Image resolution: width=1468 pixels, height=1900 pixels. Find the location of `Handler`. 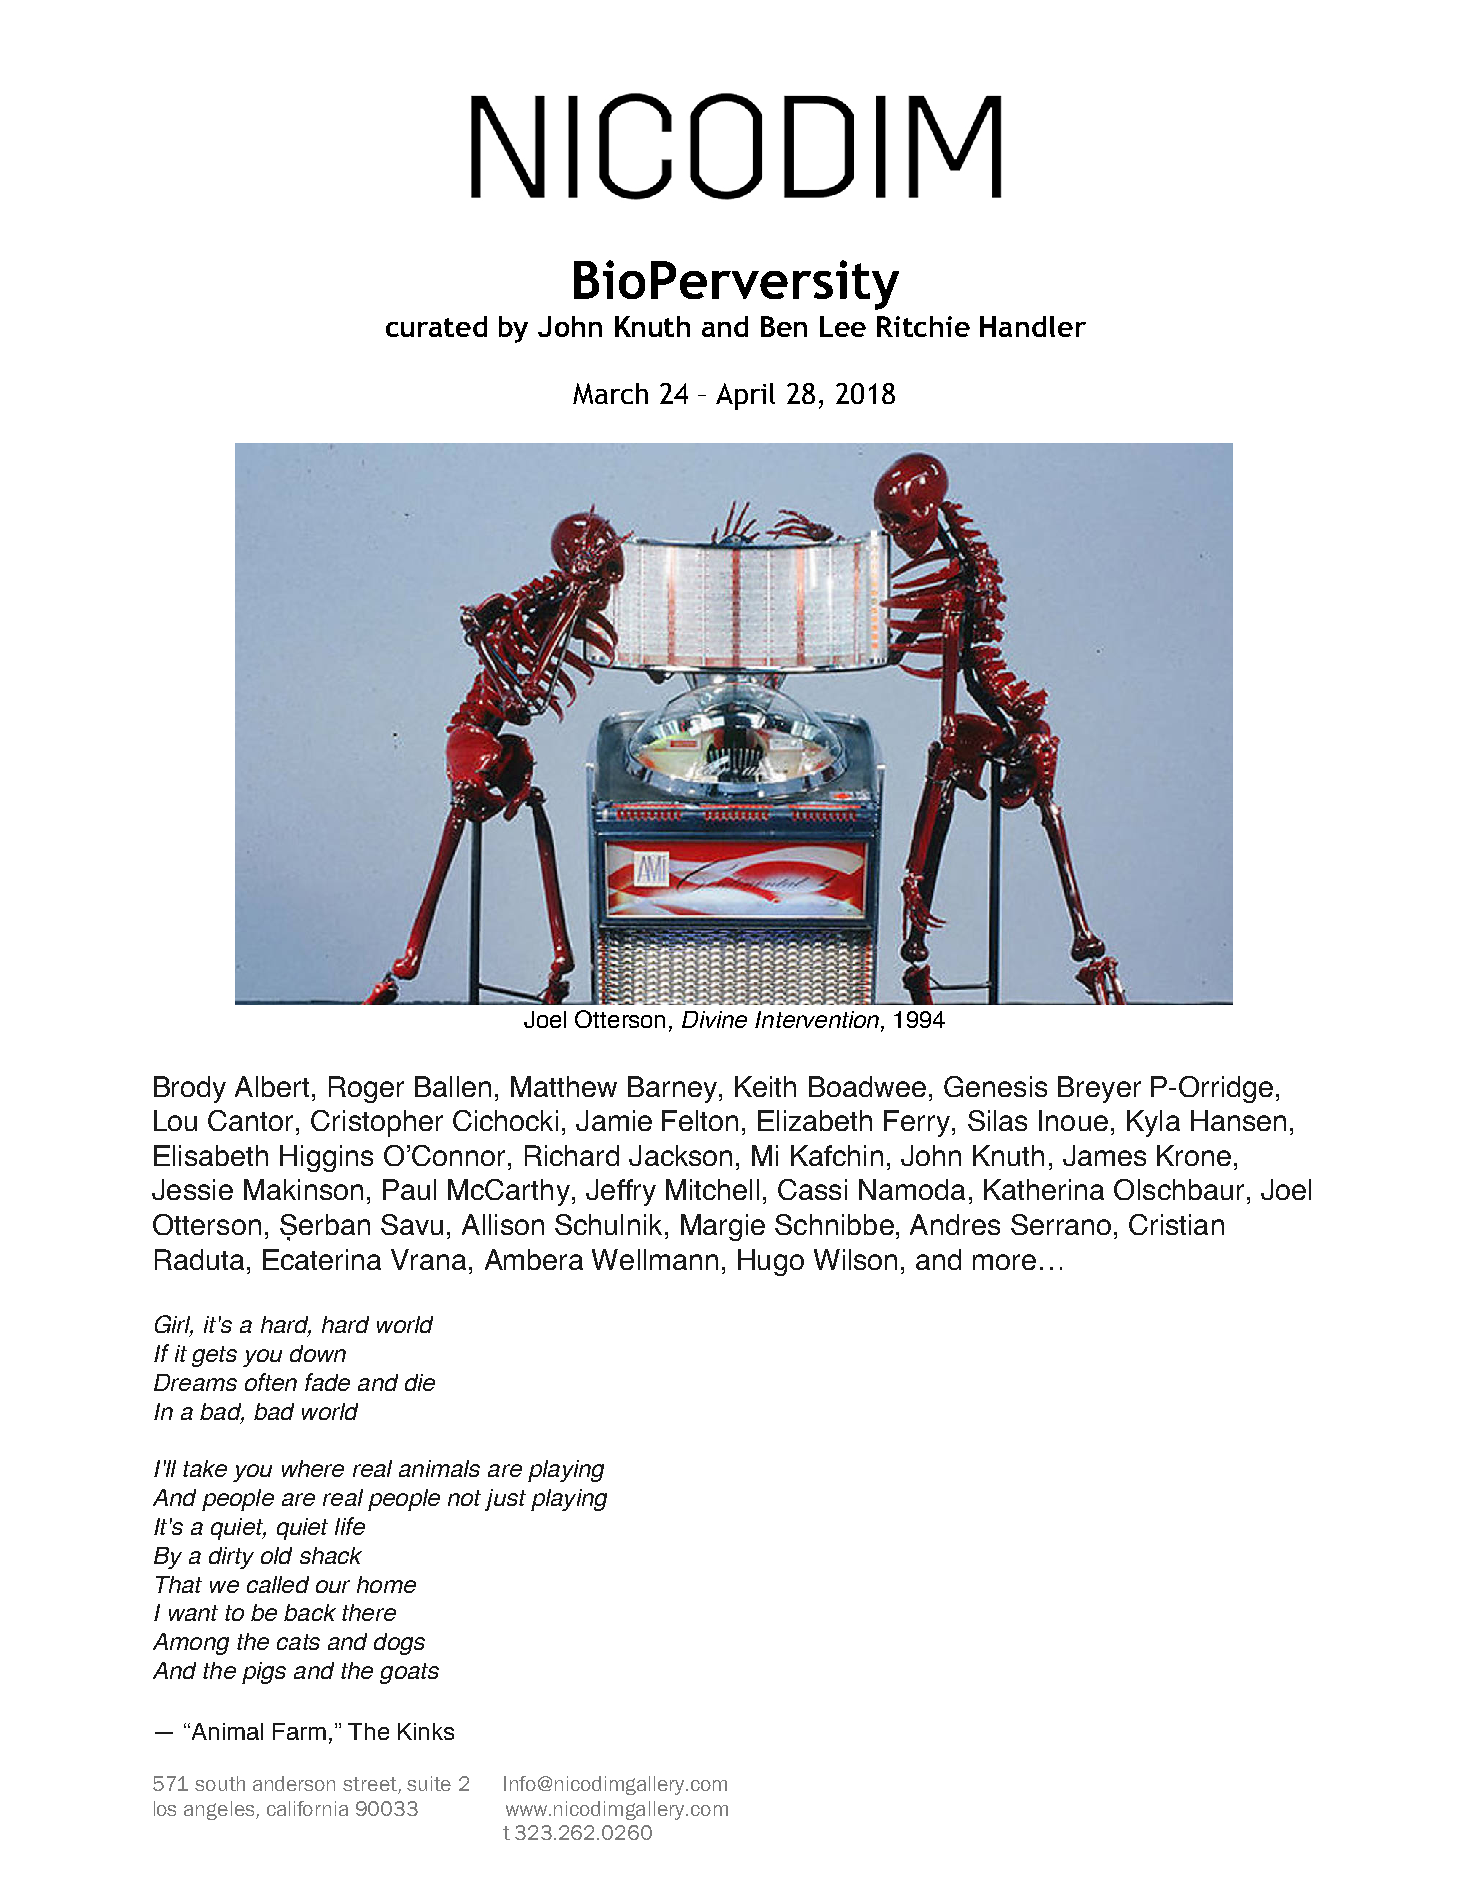

Handler is located at coordinates (1033, 326).
